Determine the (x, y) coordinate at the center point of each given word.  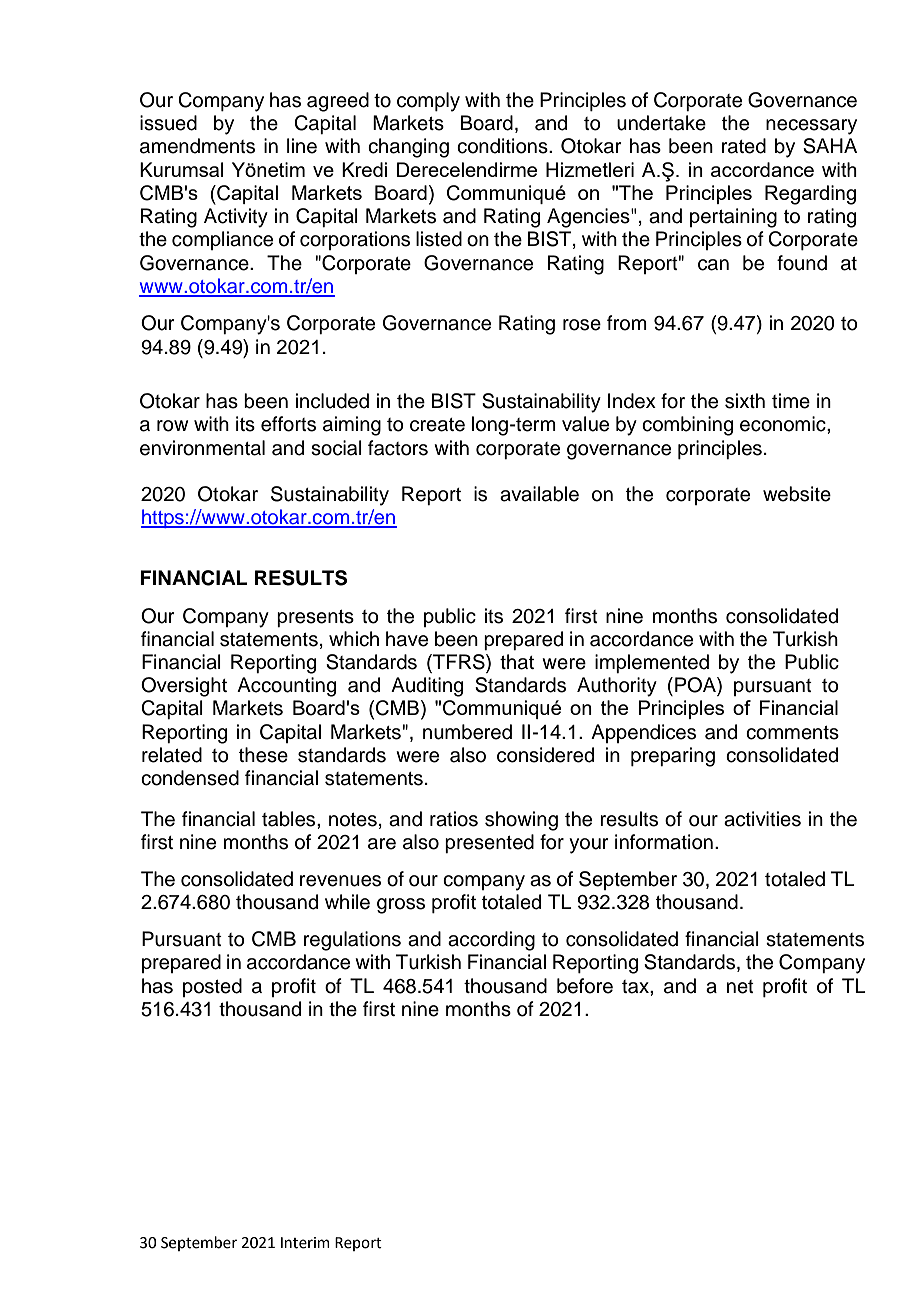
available (539, 494)
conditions (503, 146)
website (797, 494)
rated (744, 146)
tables (290, 819)
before (585, 986)
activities (762, 819)
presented (489, 843)
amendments (197, 146)
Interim (305, 1243)
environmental (202, 448)
